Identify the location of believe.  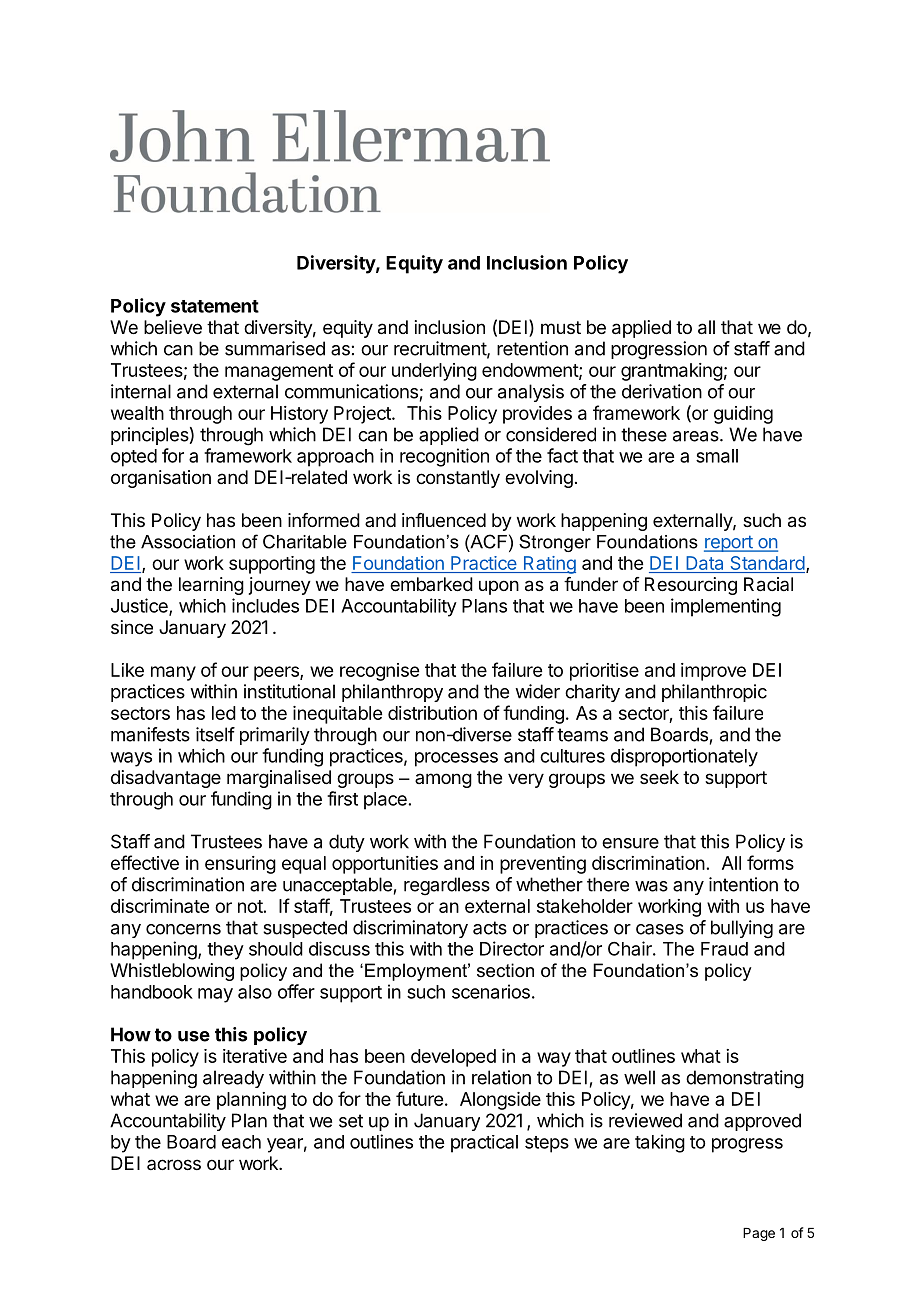
(173, 327).
